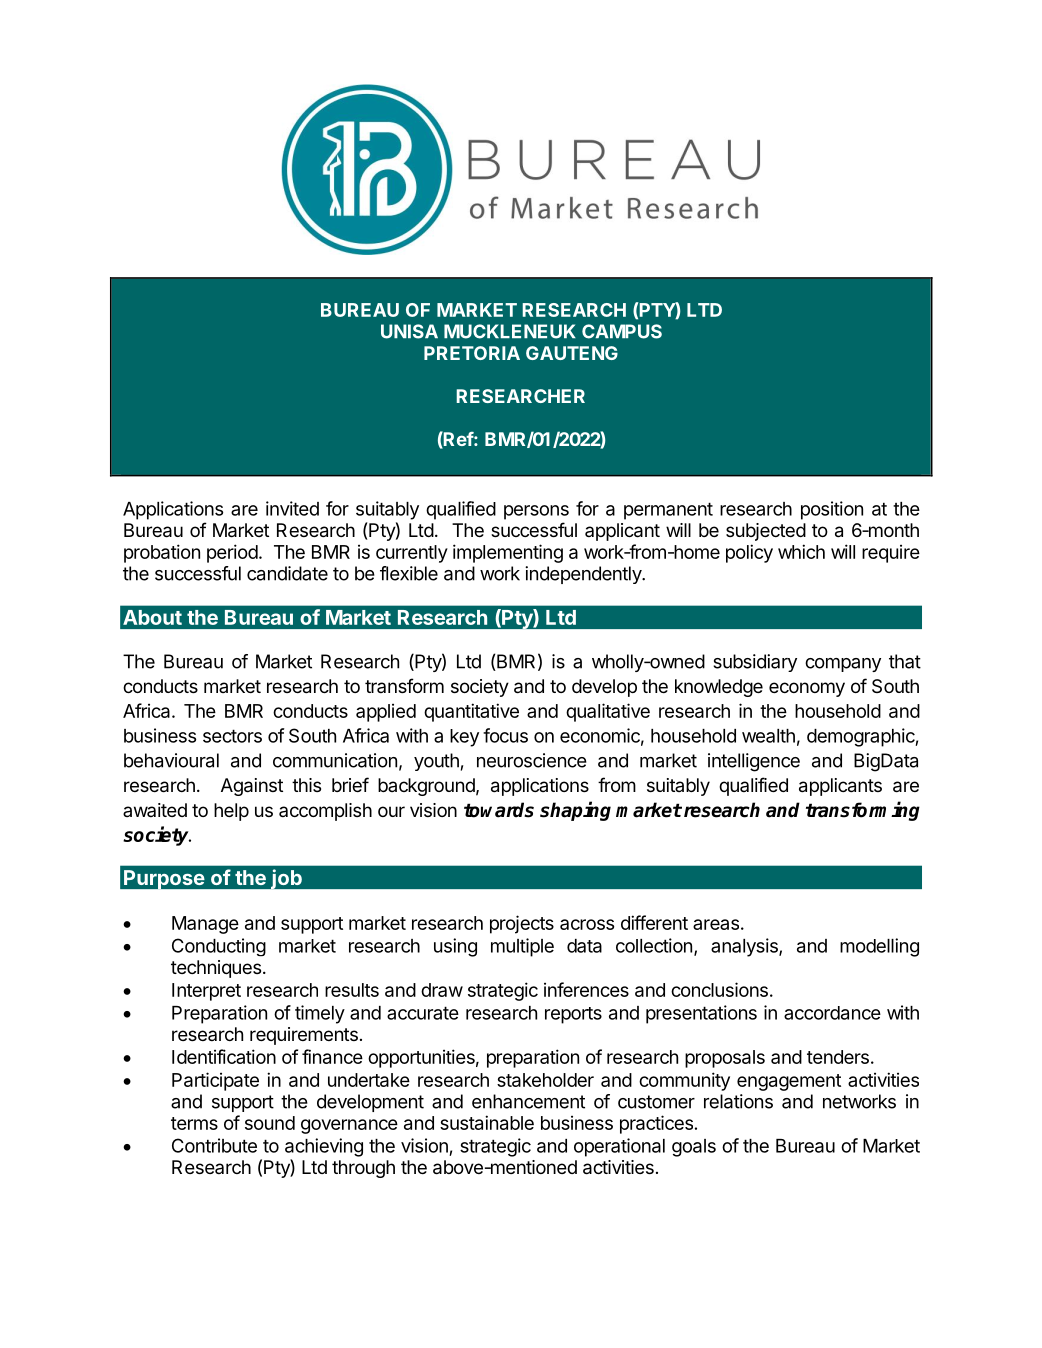  I want to click on sustainable, so click(487, 1122).
